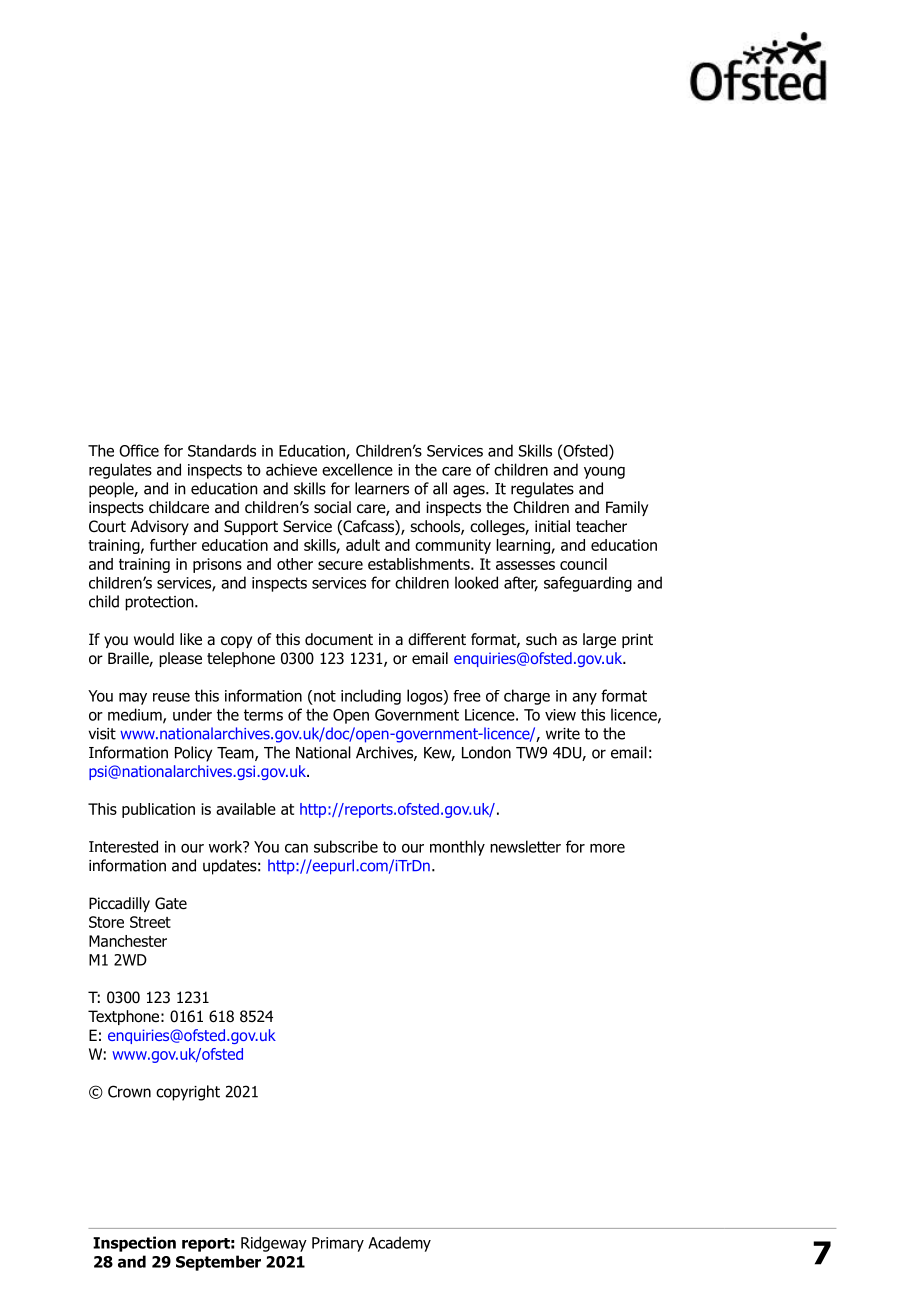 Image resolution: width=924 pixels, height=1310 pixels. What do you see at coordinates (357, 469) in the image?
I see `excellence` at bounding box center [357, 469].
